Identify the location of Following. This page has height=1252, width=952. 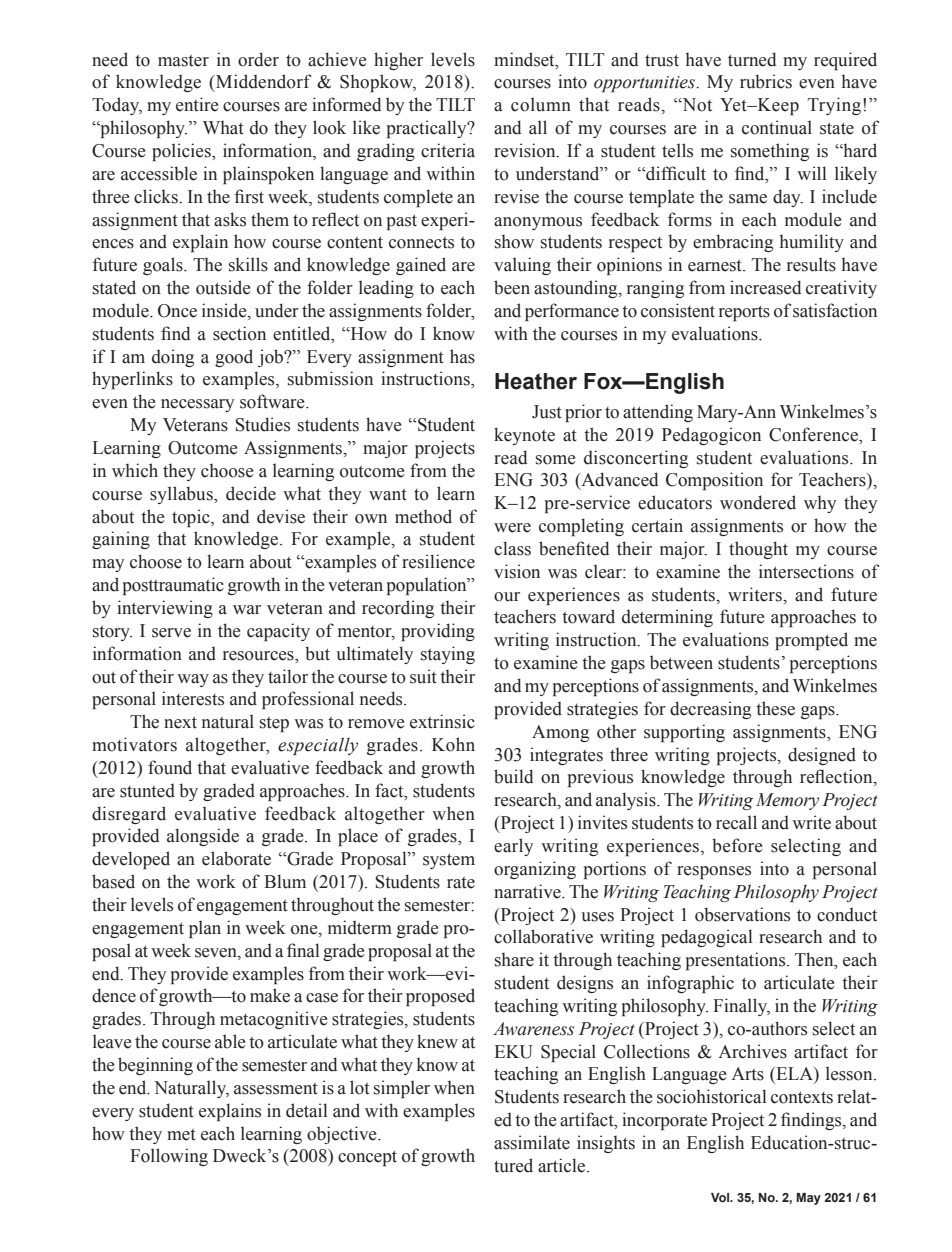
(169, 1157).
